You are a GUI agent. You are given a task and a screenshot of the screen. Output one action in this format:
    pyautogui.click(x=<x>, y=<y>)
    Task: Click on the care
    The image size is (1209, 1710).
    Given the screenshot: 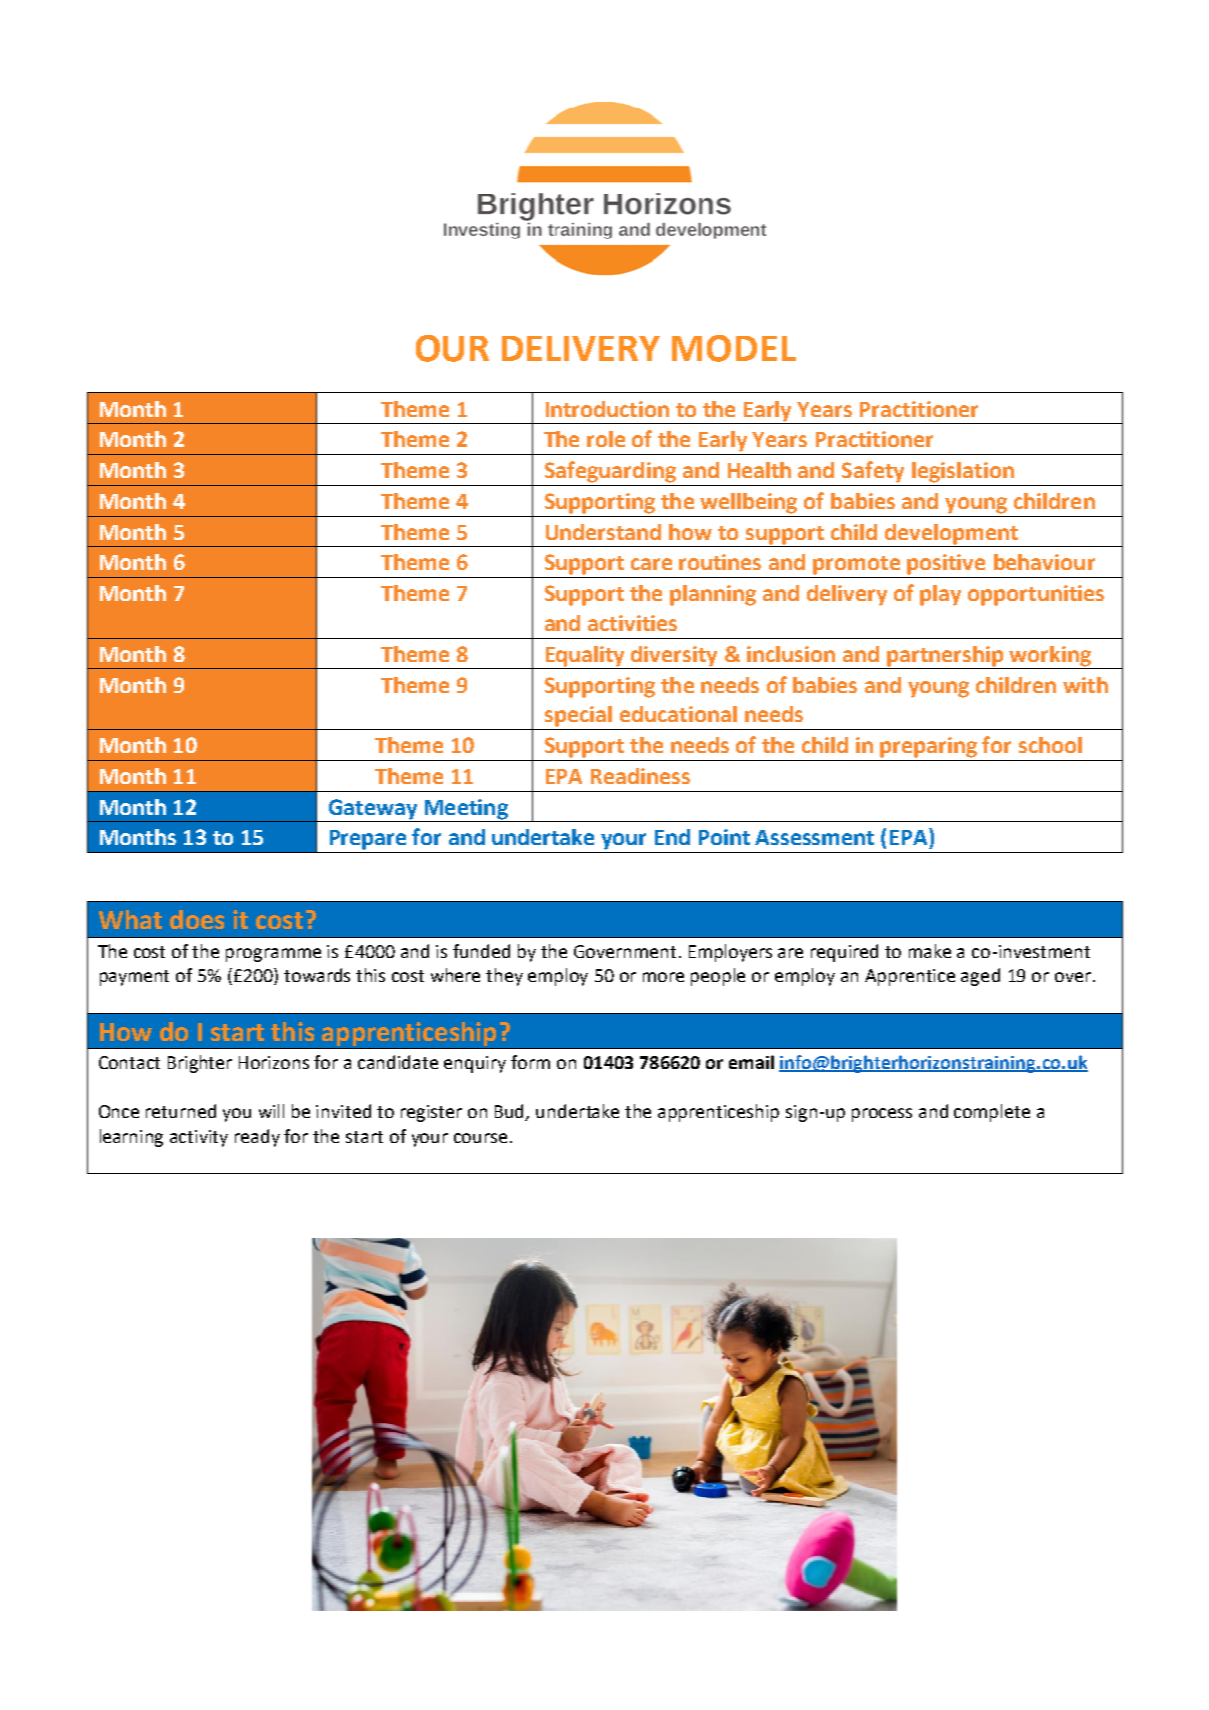 What is the action you would take?
    pyautogui.click(x=651, y=564)
